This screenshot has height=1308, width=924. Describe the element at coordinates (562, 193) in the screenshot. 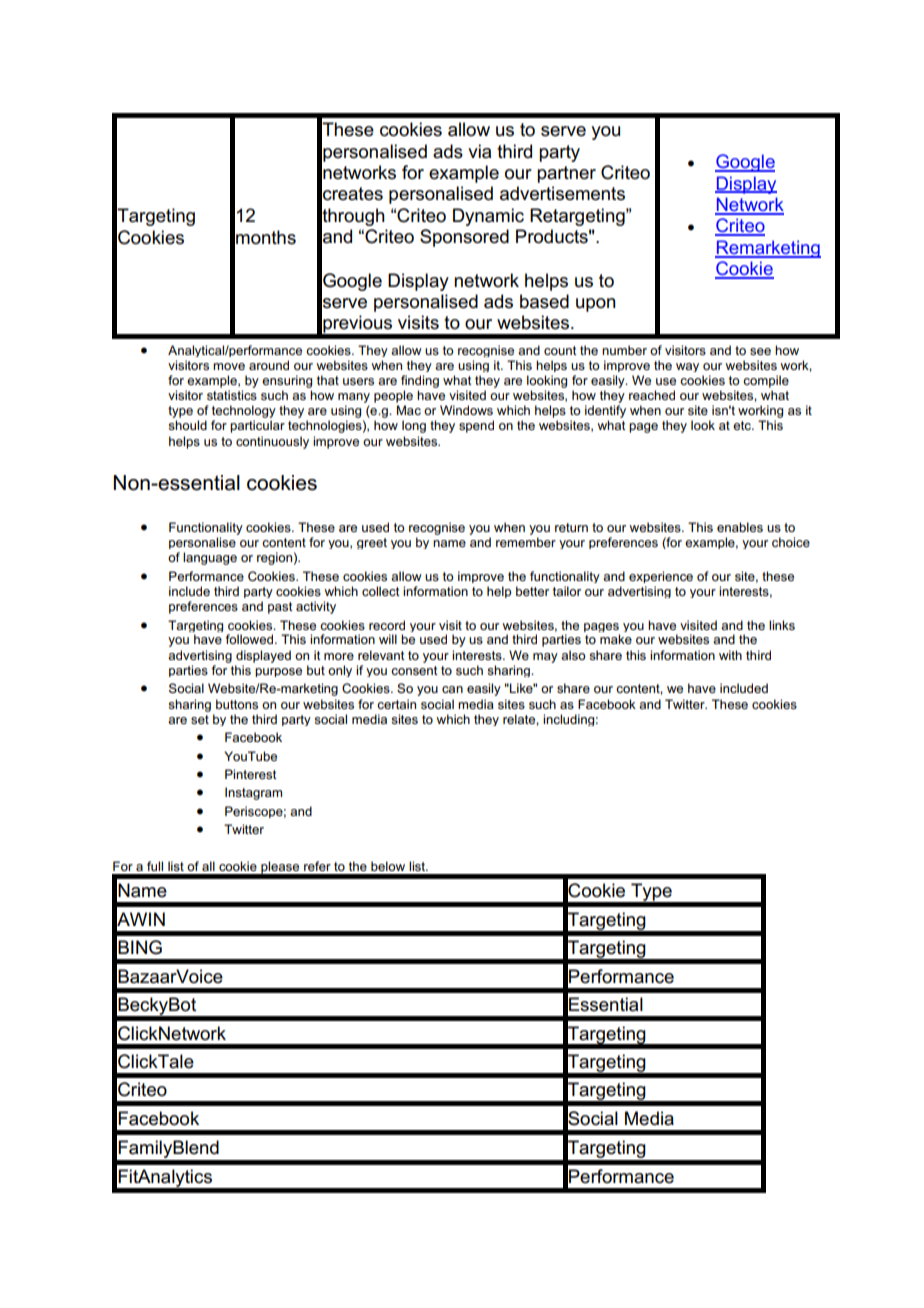

I see `advertisements` at that location.
